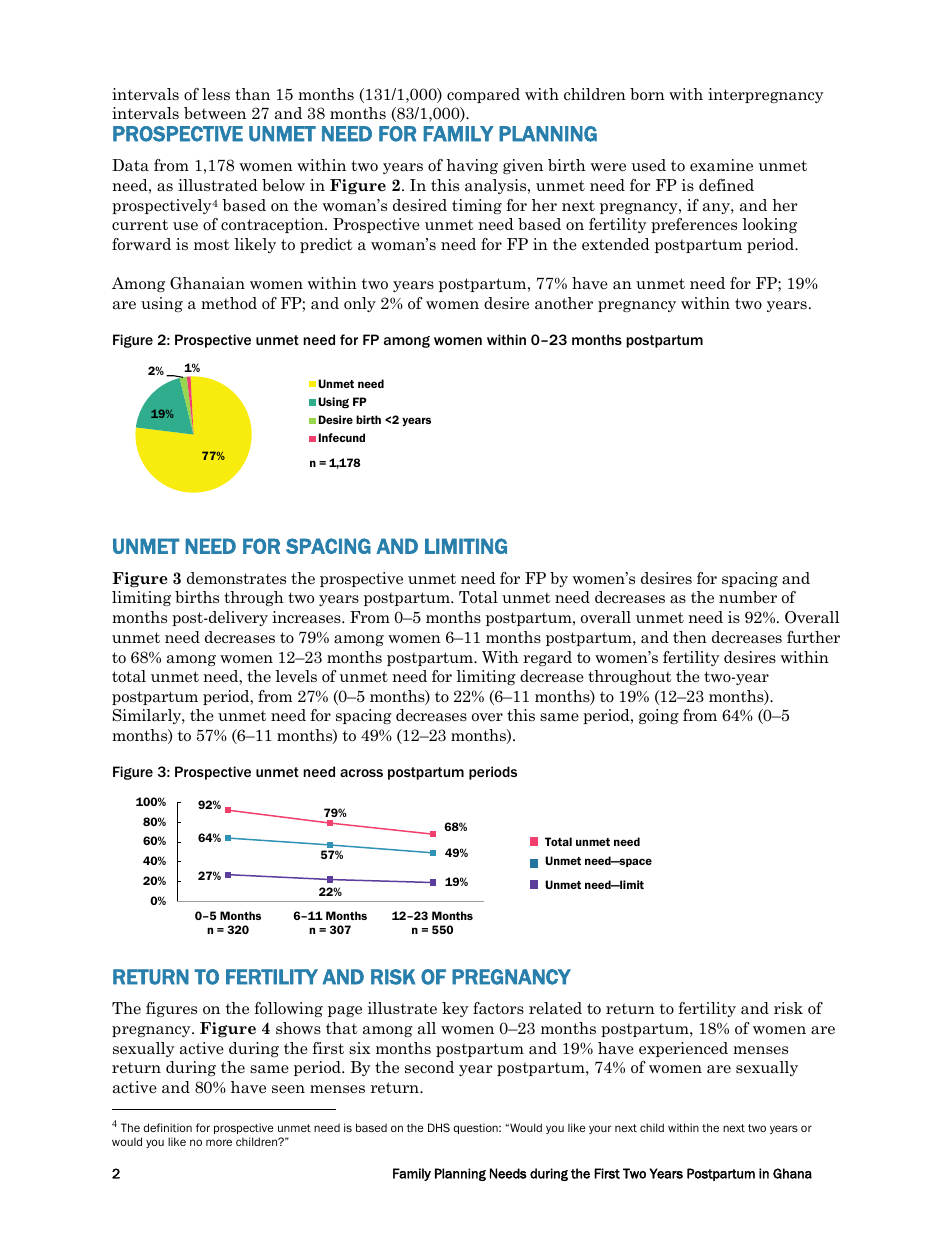 The width and height of the page is (952, 1233). I want to click on more, so click(219, 1142).
